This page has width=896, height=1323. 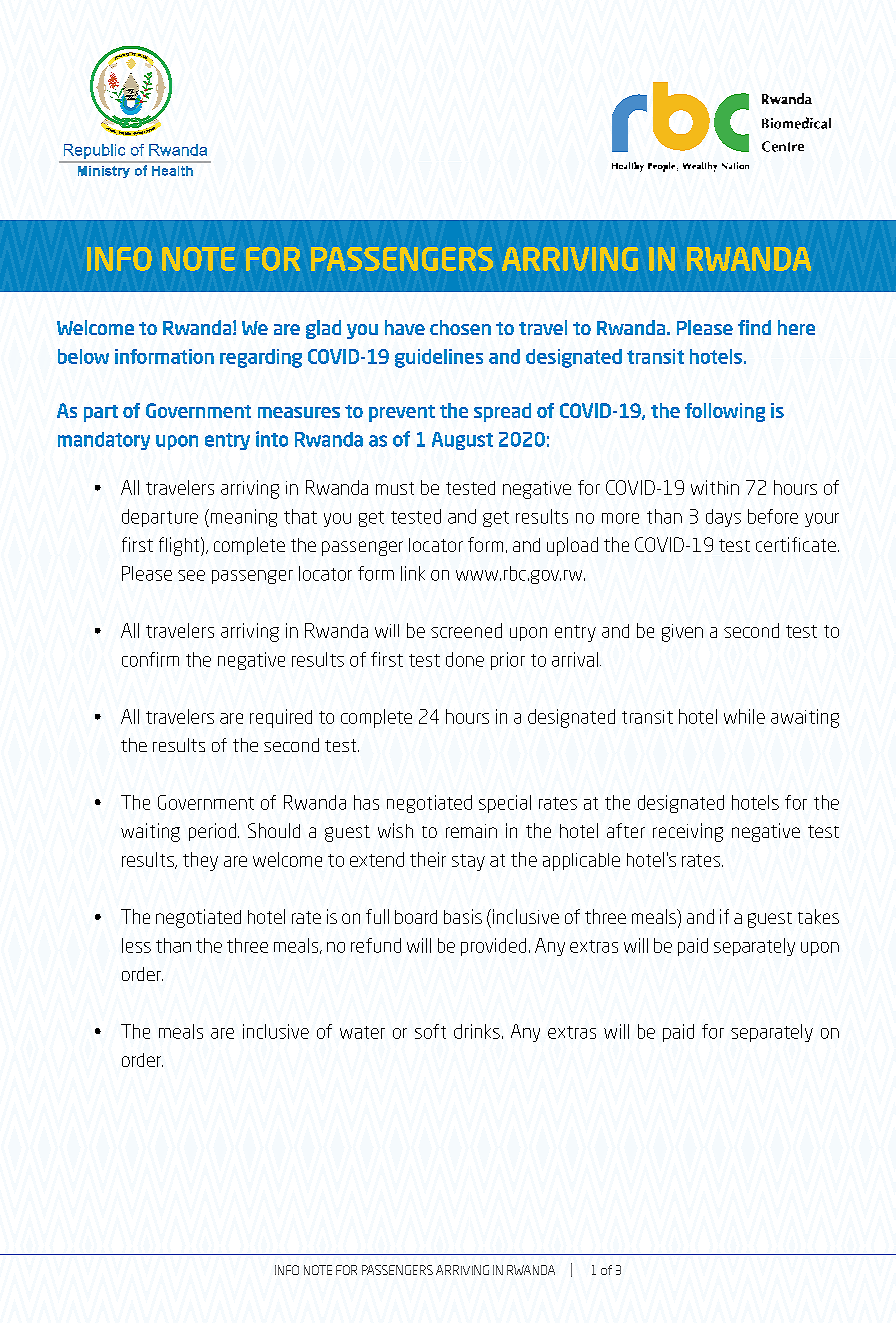 I want to click on find, so click(x=754, y=327).
